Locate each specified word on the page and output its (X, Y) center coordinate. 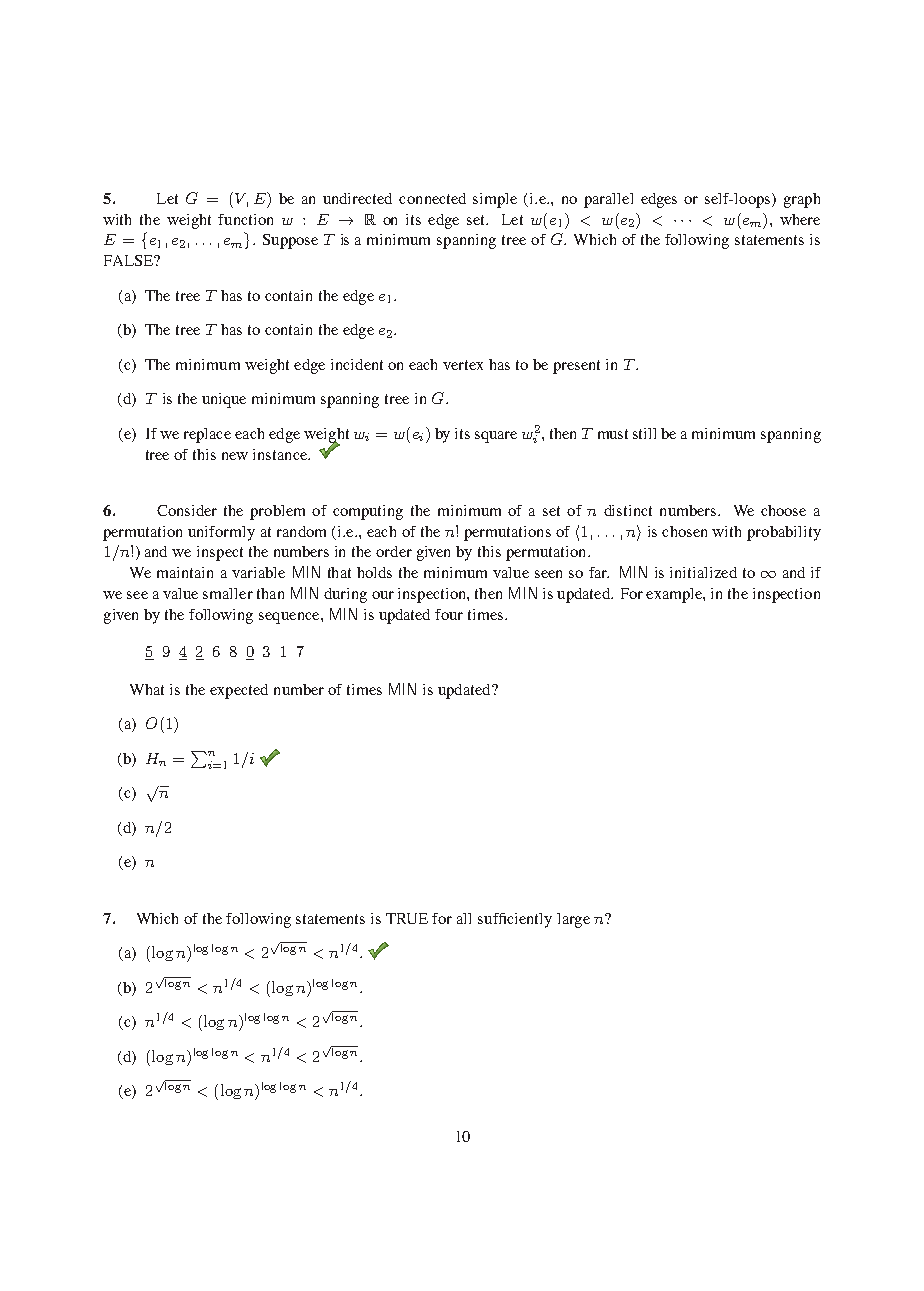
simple (495, 200)
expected (239, 691)
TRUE (407, 918)
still (644, 433)
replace (207, 435)
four (449, 614)
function (245, 219)
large (573, 920)
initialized (703, 572)
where (800, 219)
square (496, 437)
